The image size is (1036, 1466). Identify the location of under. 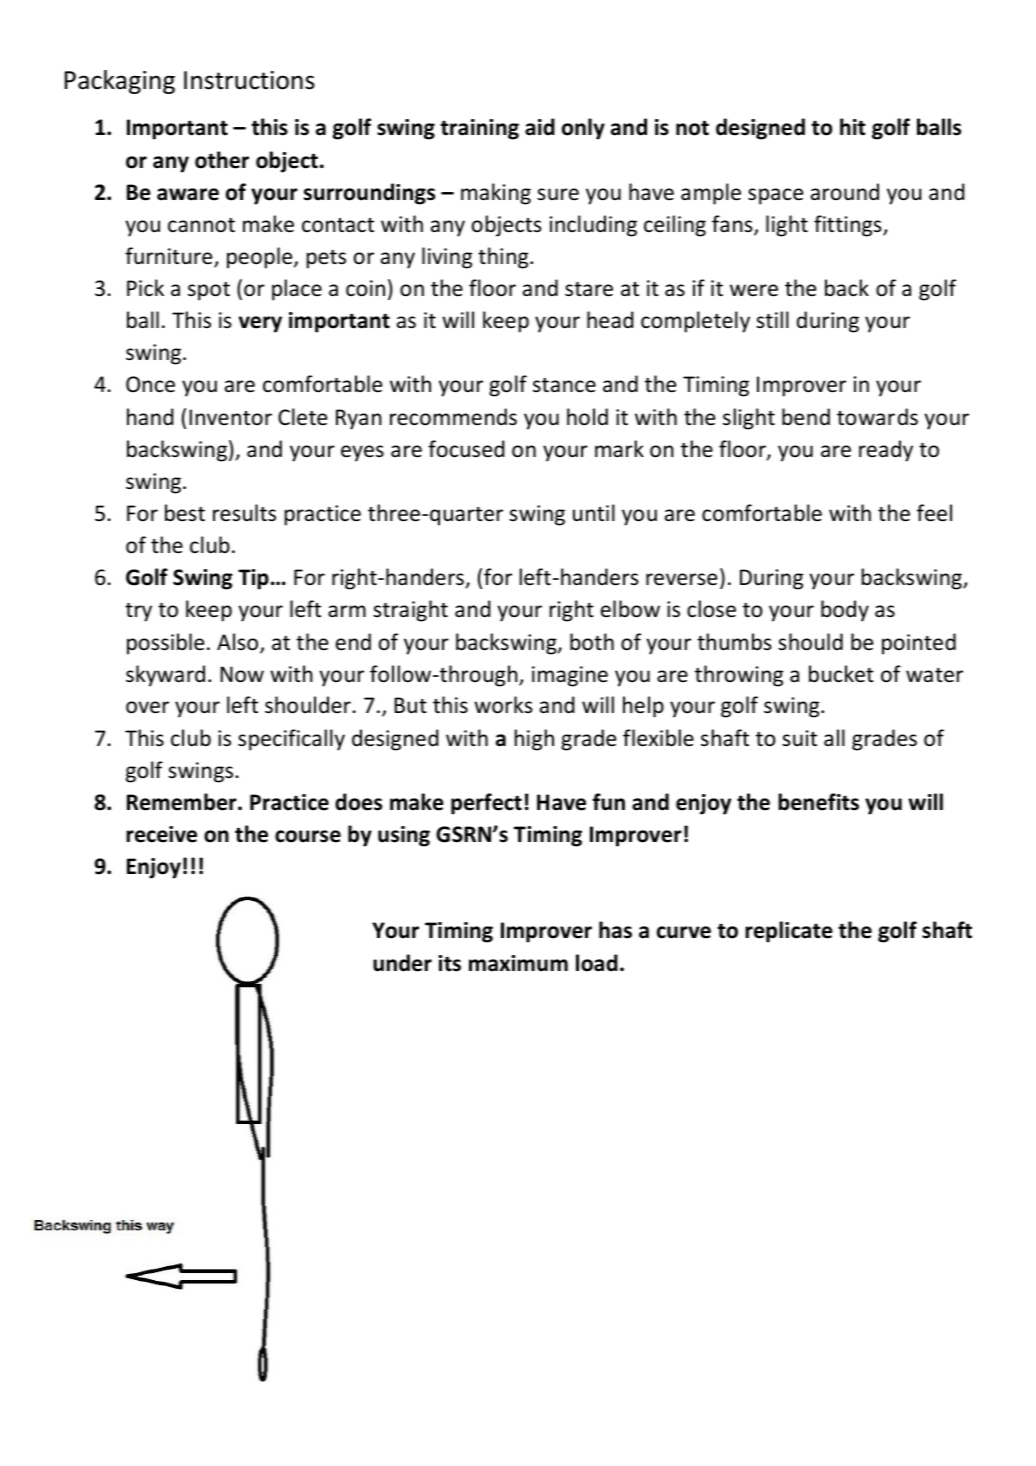
(402, 963).
